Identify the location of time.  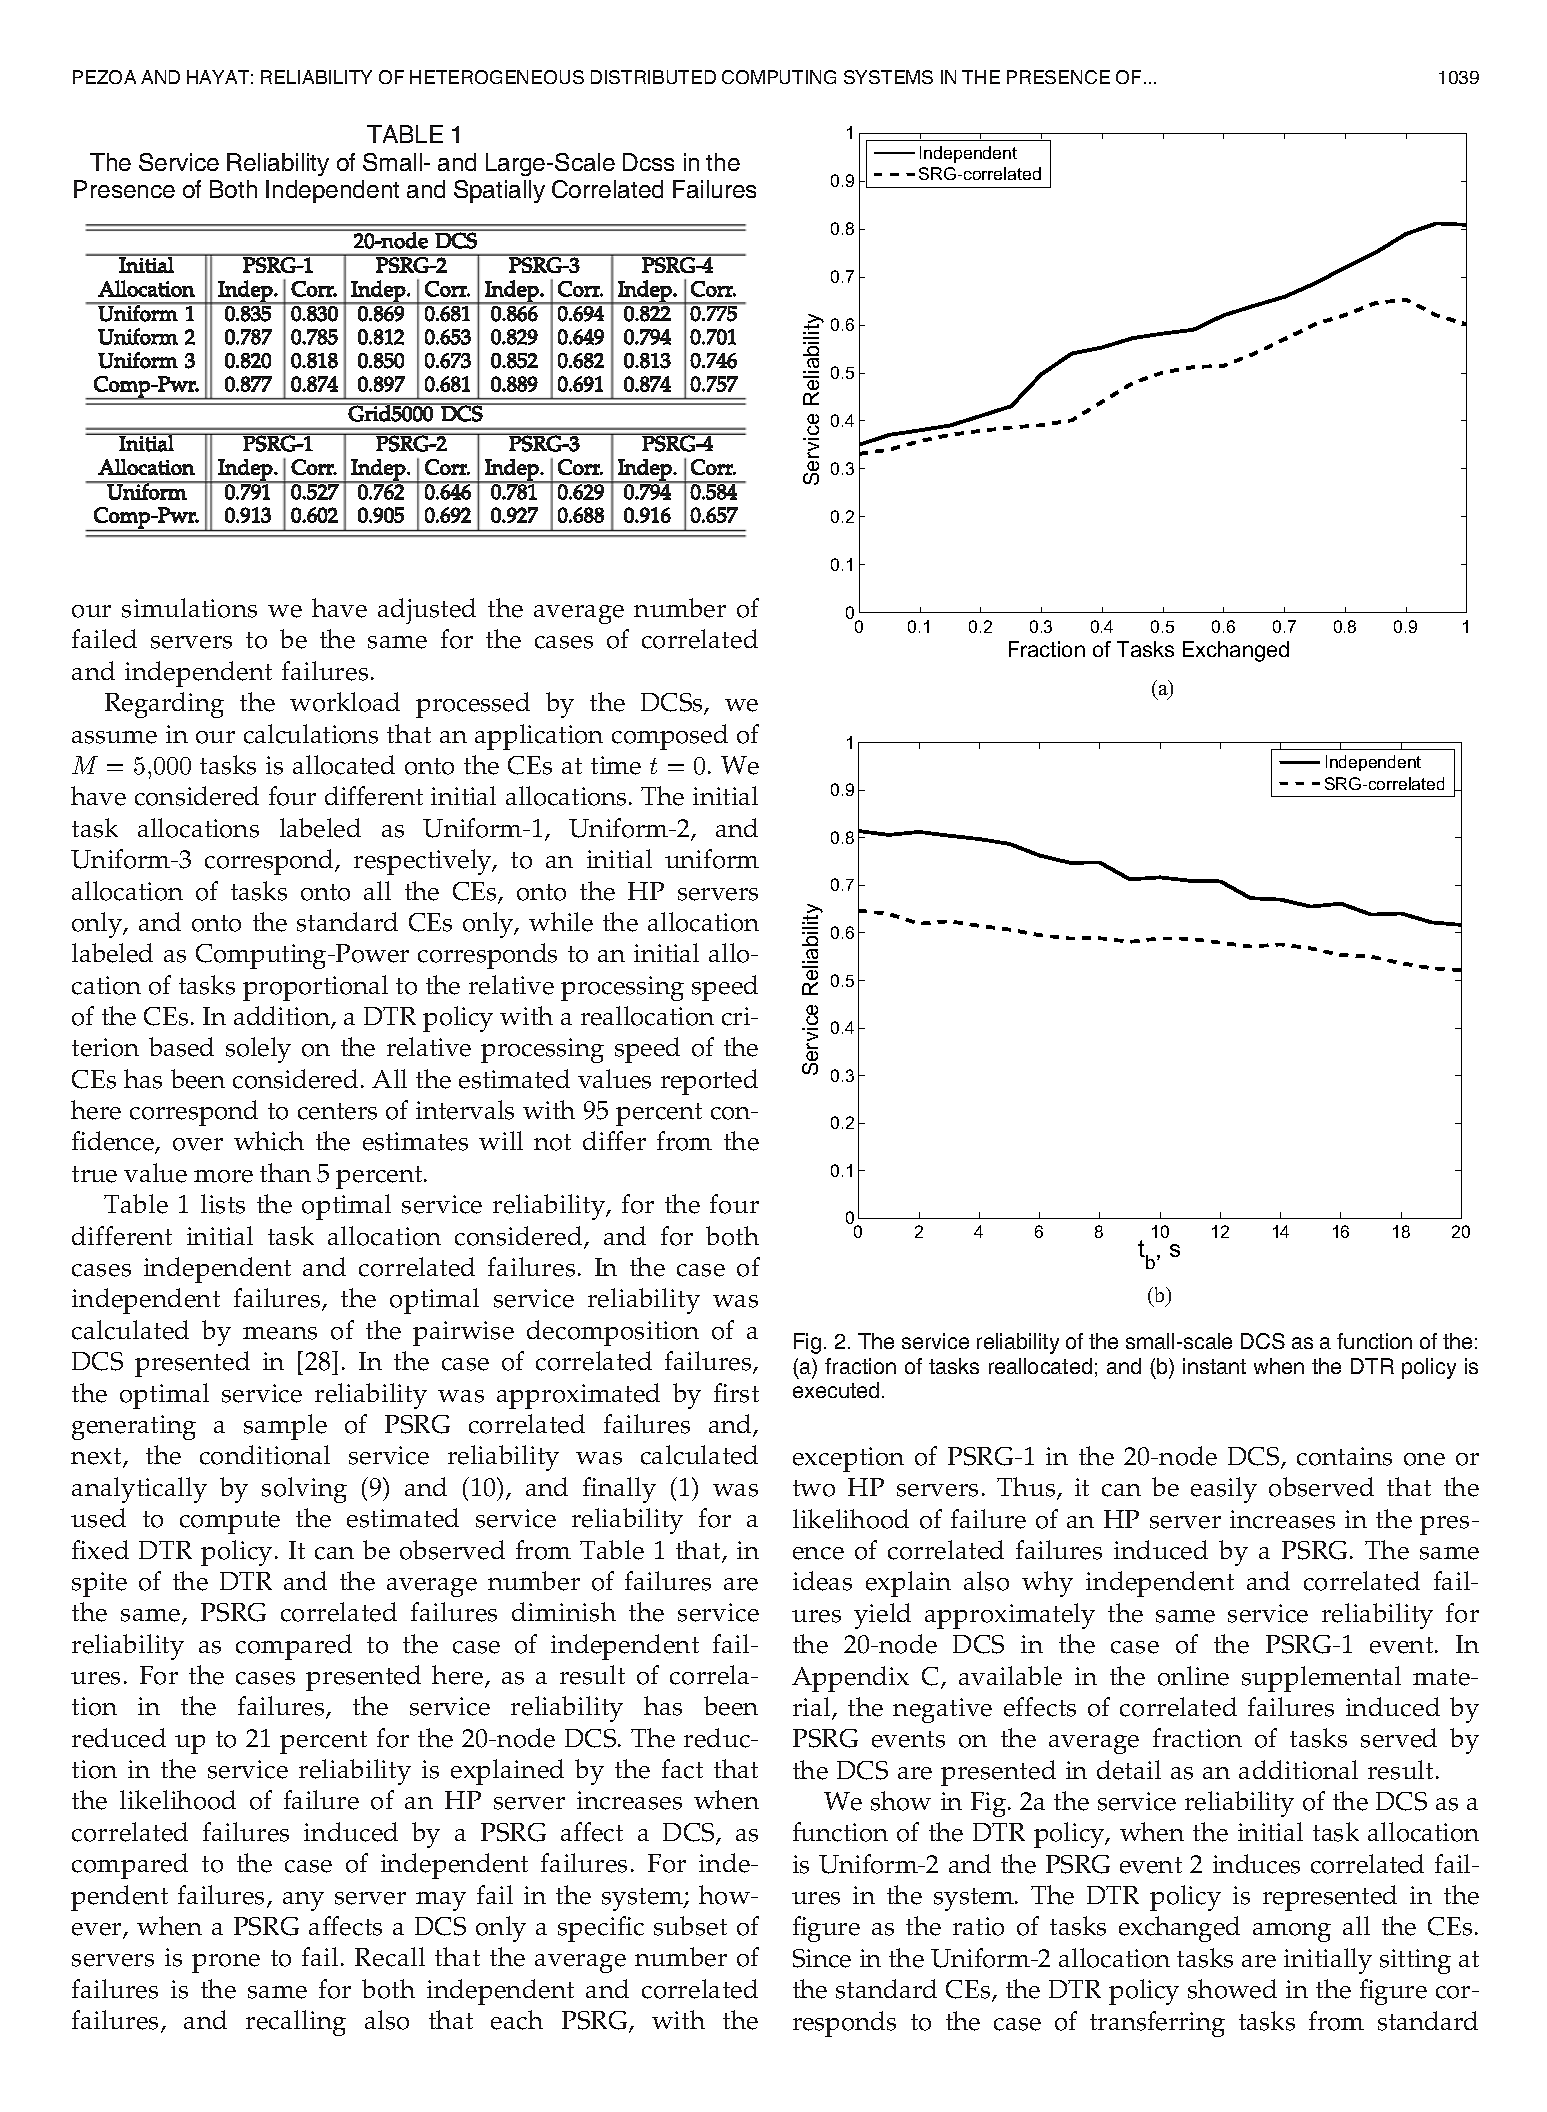
(616, 765).
